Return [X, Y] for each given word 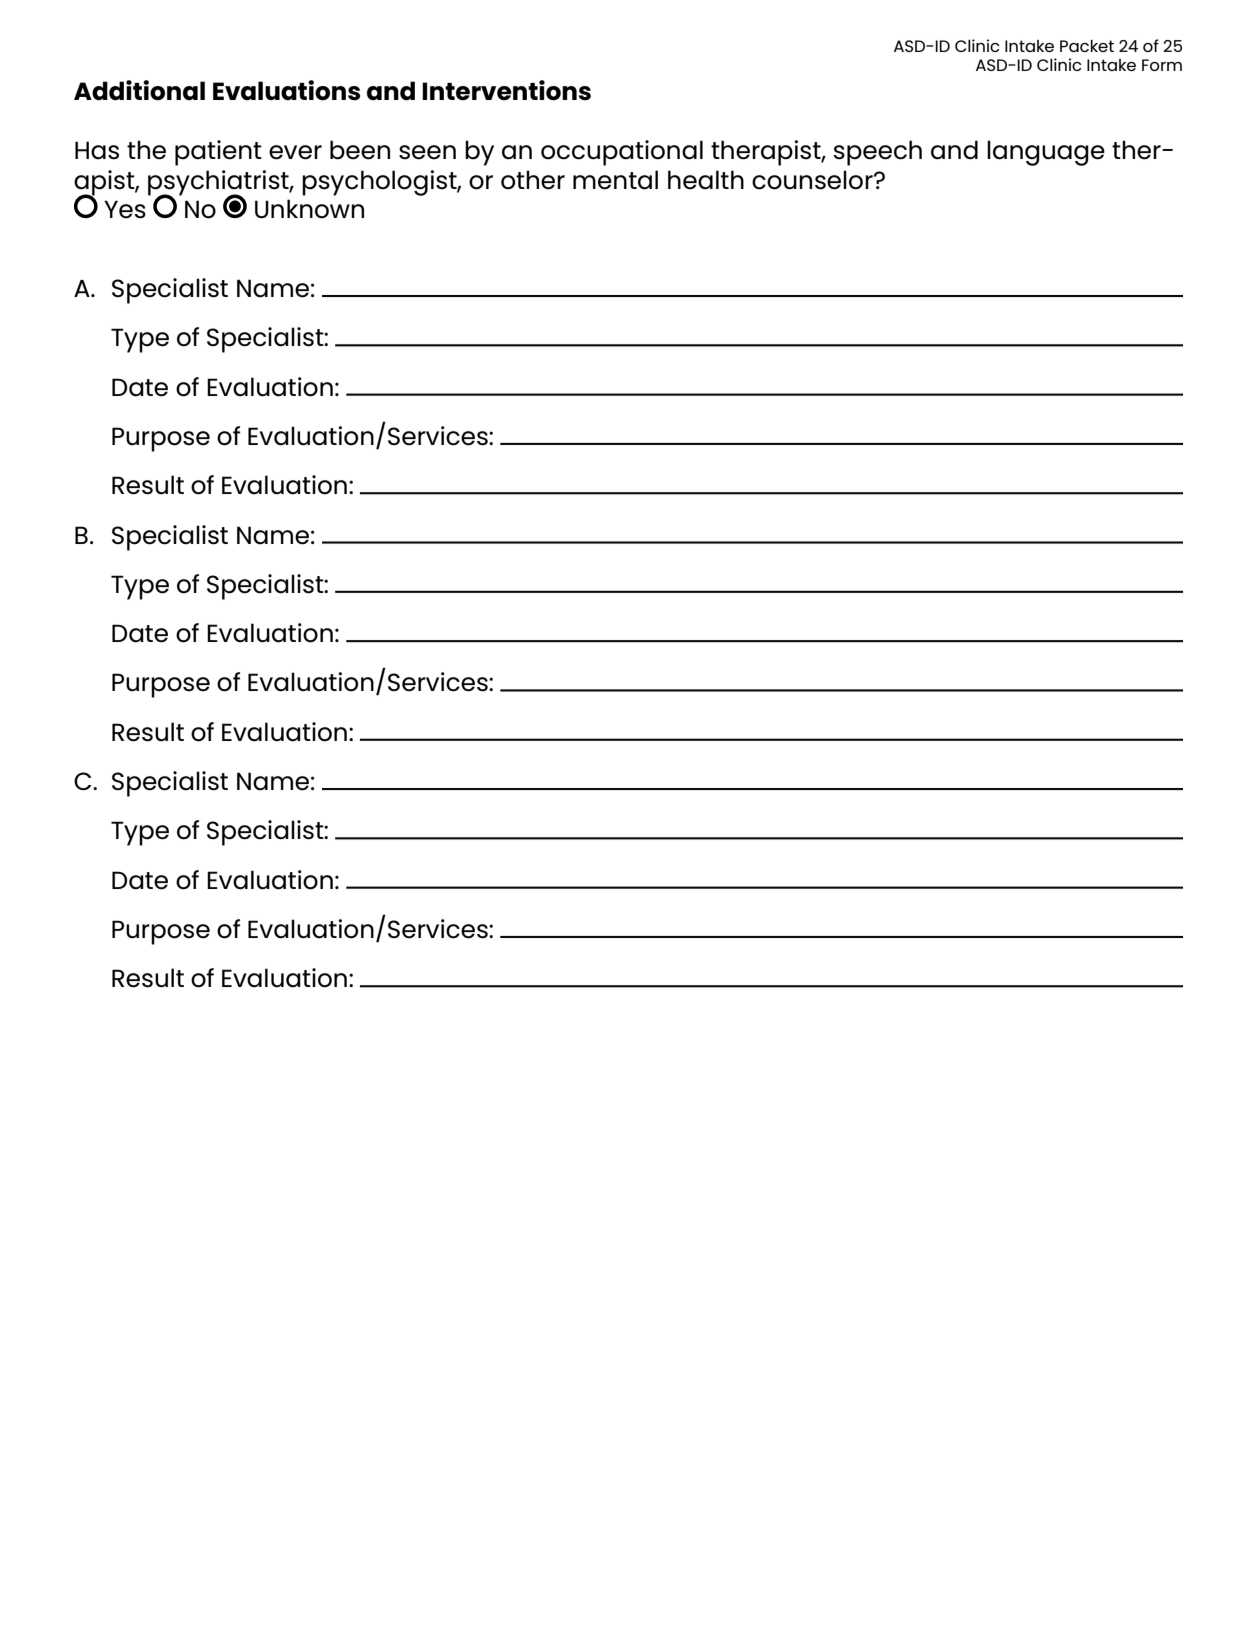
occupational [622, 153]
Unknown [309, 209]
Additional [139, 90]
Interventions [506, 90]
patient [218, 153]
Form [1162, 65]
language [1046, 153]
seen [427, 152]
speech [877, 153]
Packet [1087, 46]
